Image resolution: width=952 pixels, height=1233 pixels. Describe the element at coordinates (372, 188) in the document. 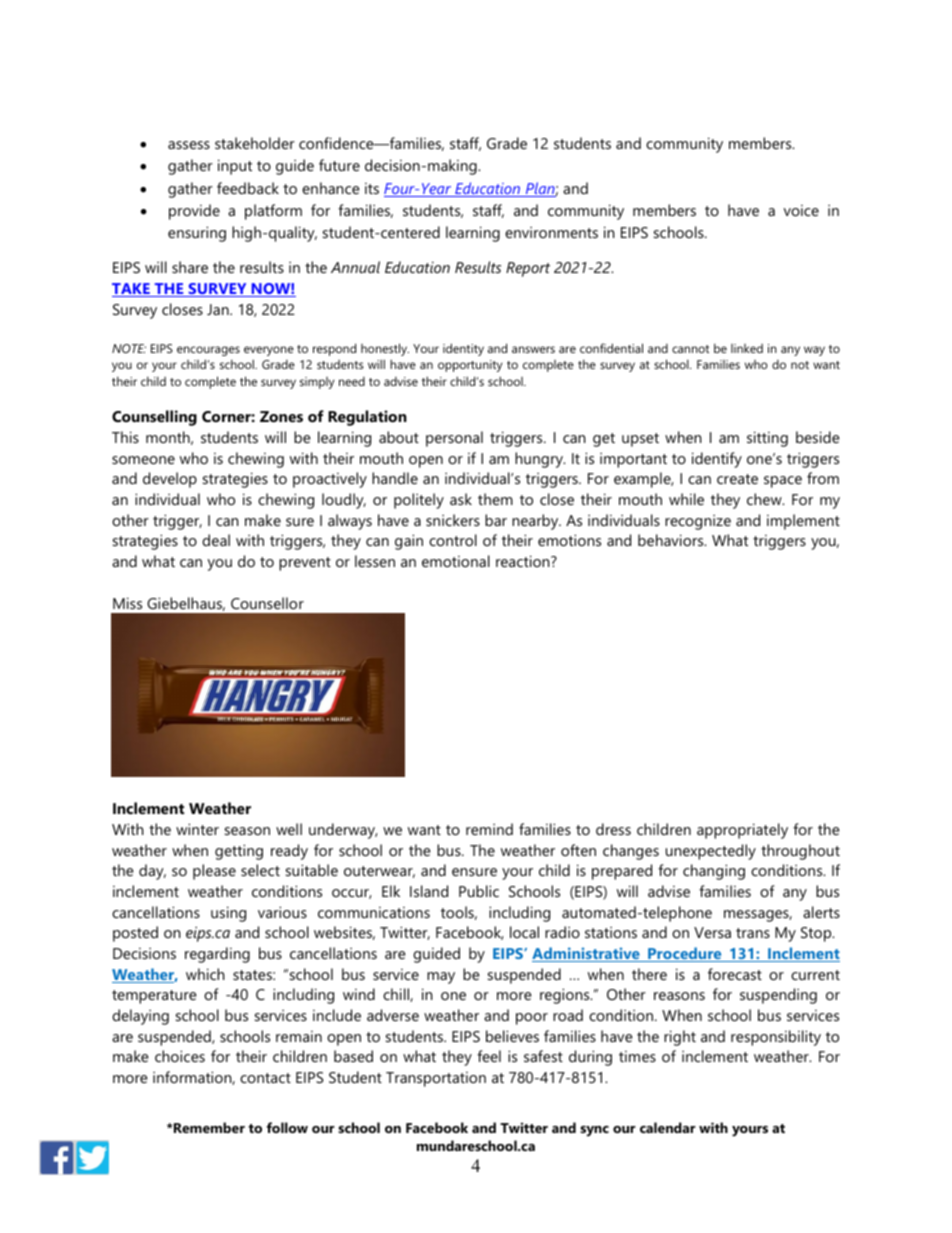

I see `its` at that location.
